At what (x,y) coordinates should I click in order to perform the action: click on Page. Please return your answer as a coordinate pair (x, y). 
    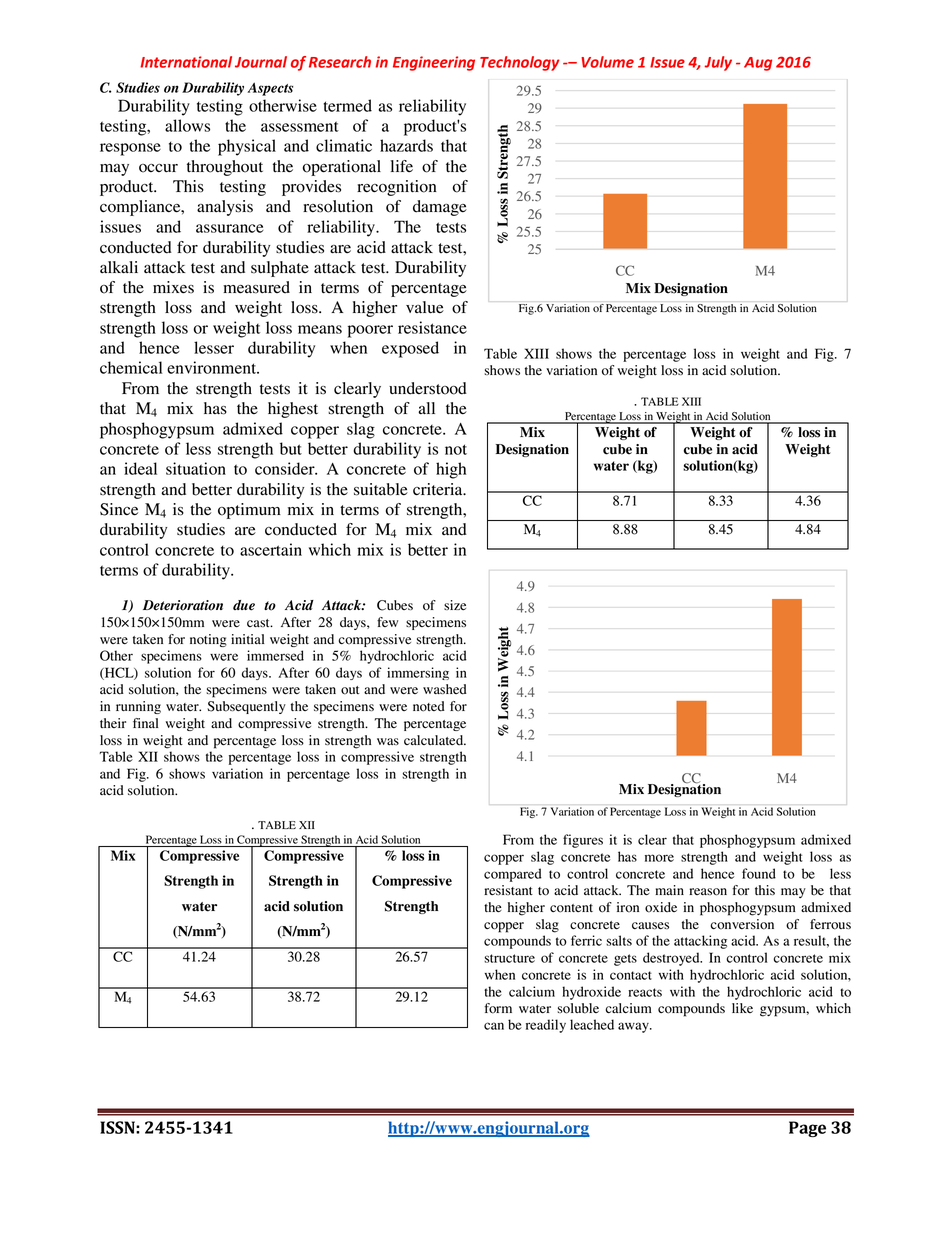
    Looking at the image, I should click on (807, 1129).
